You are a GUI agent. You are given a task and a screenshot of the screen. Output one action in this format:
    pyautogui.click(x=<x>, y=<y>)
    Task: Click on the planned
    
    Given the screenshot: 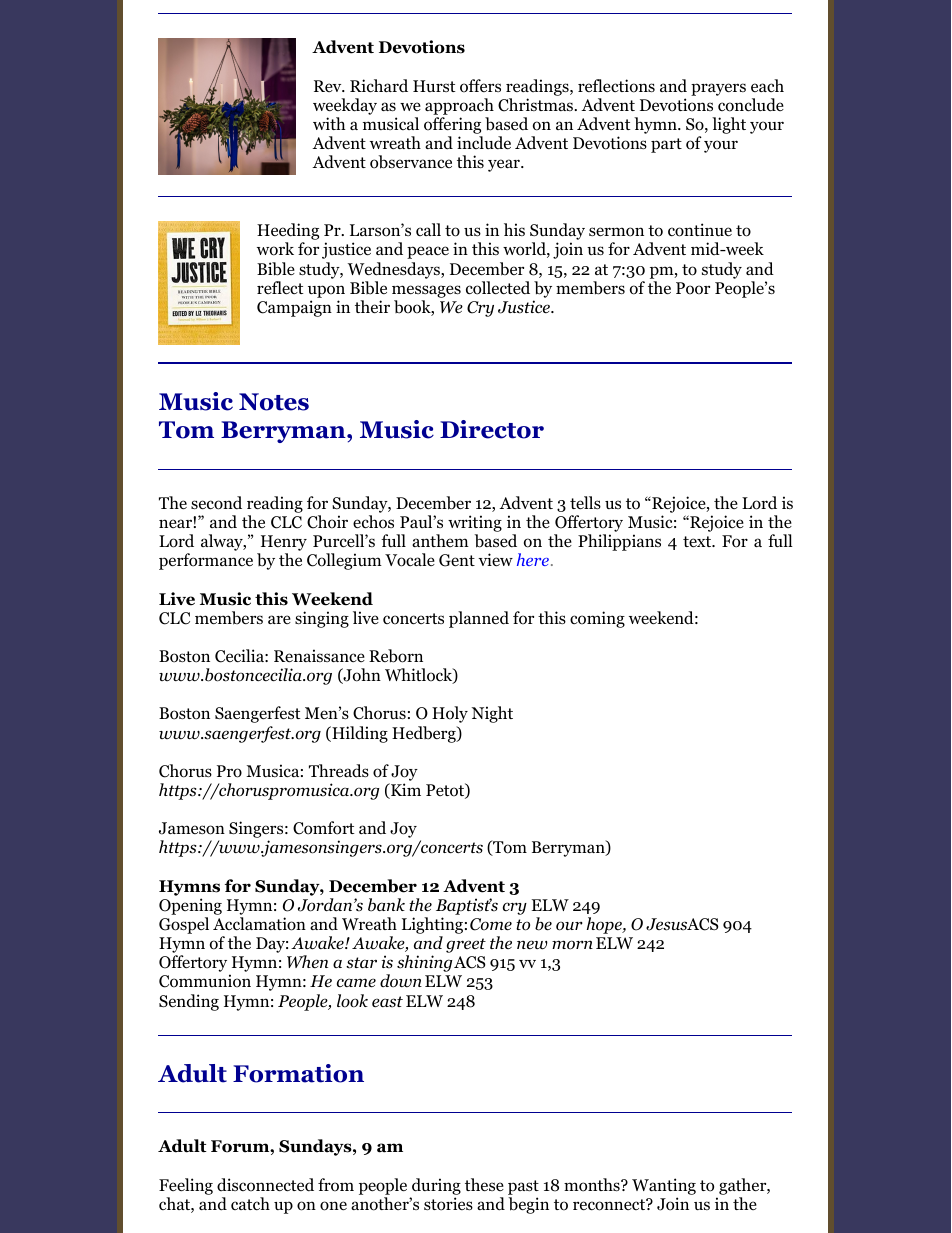 What is the action you would take?
    pyautogui.click(x=479, y=619)
